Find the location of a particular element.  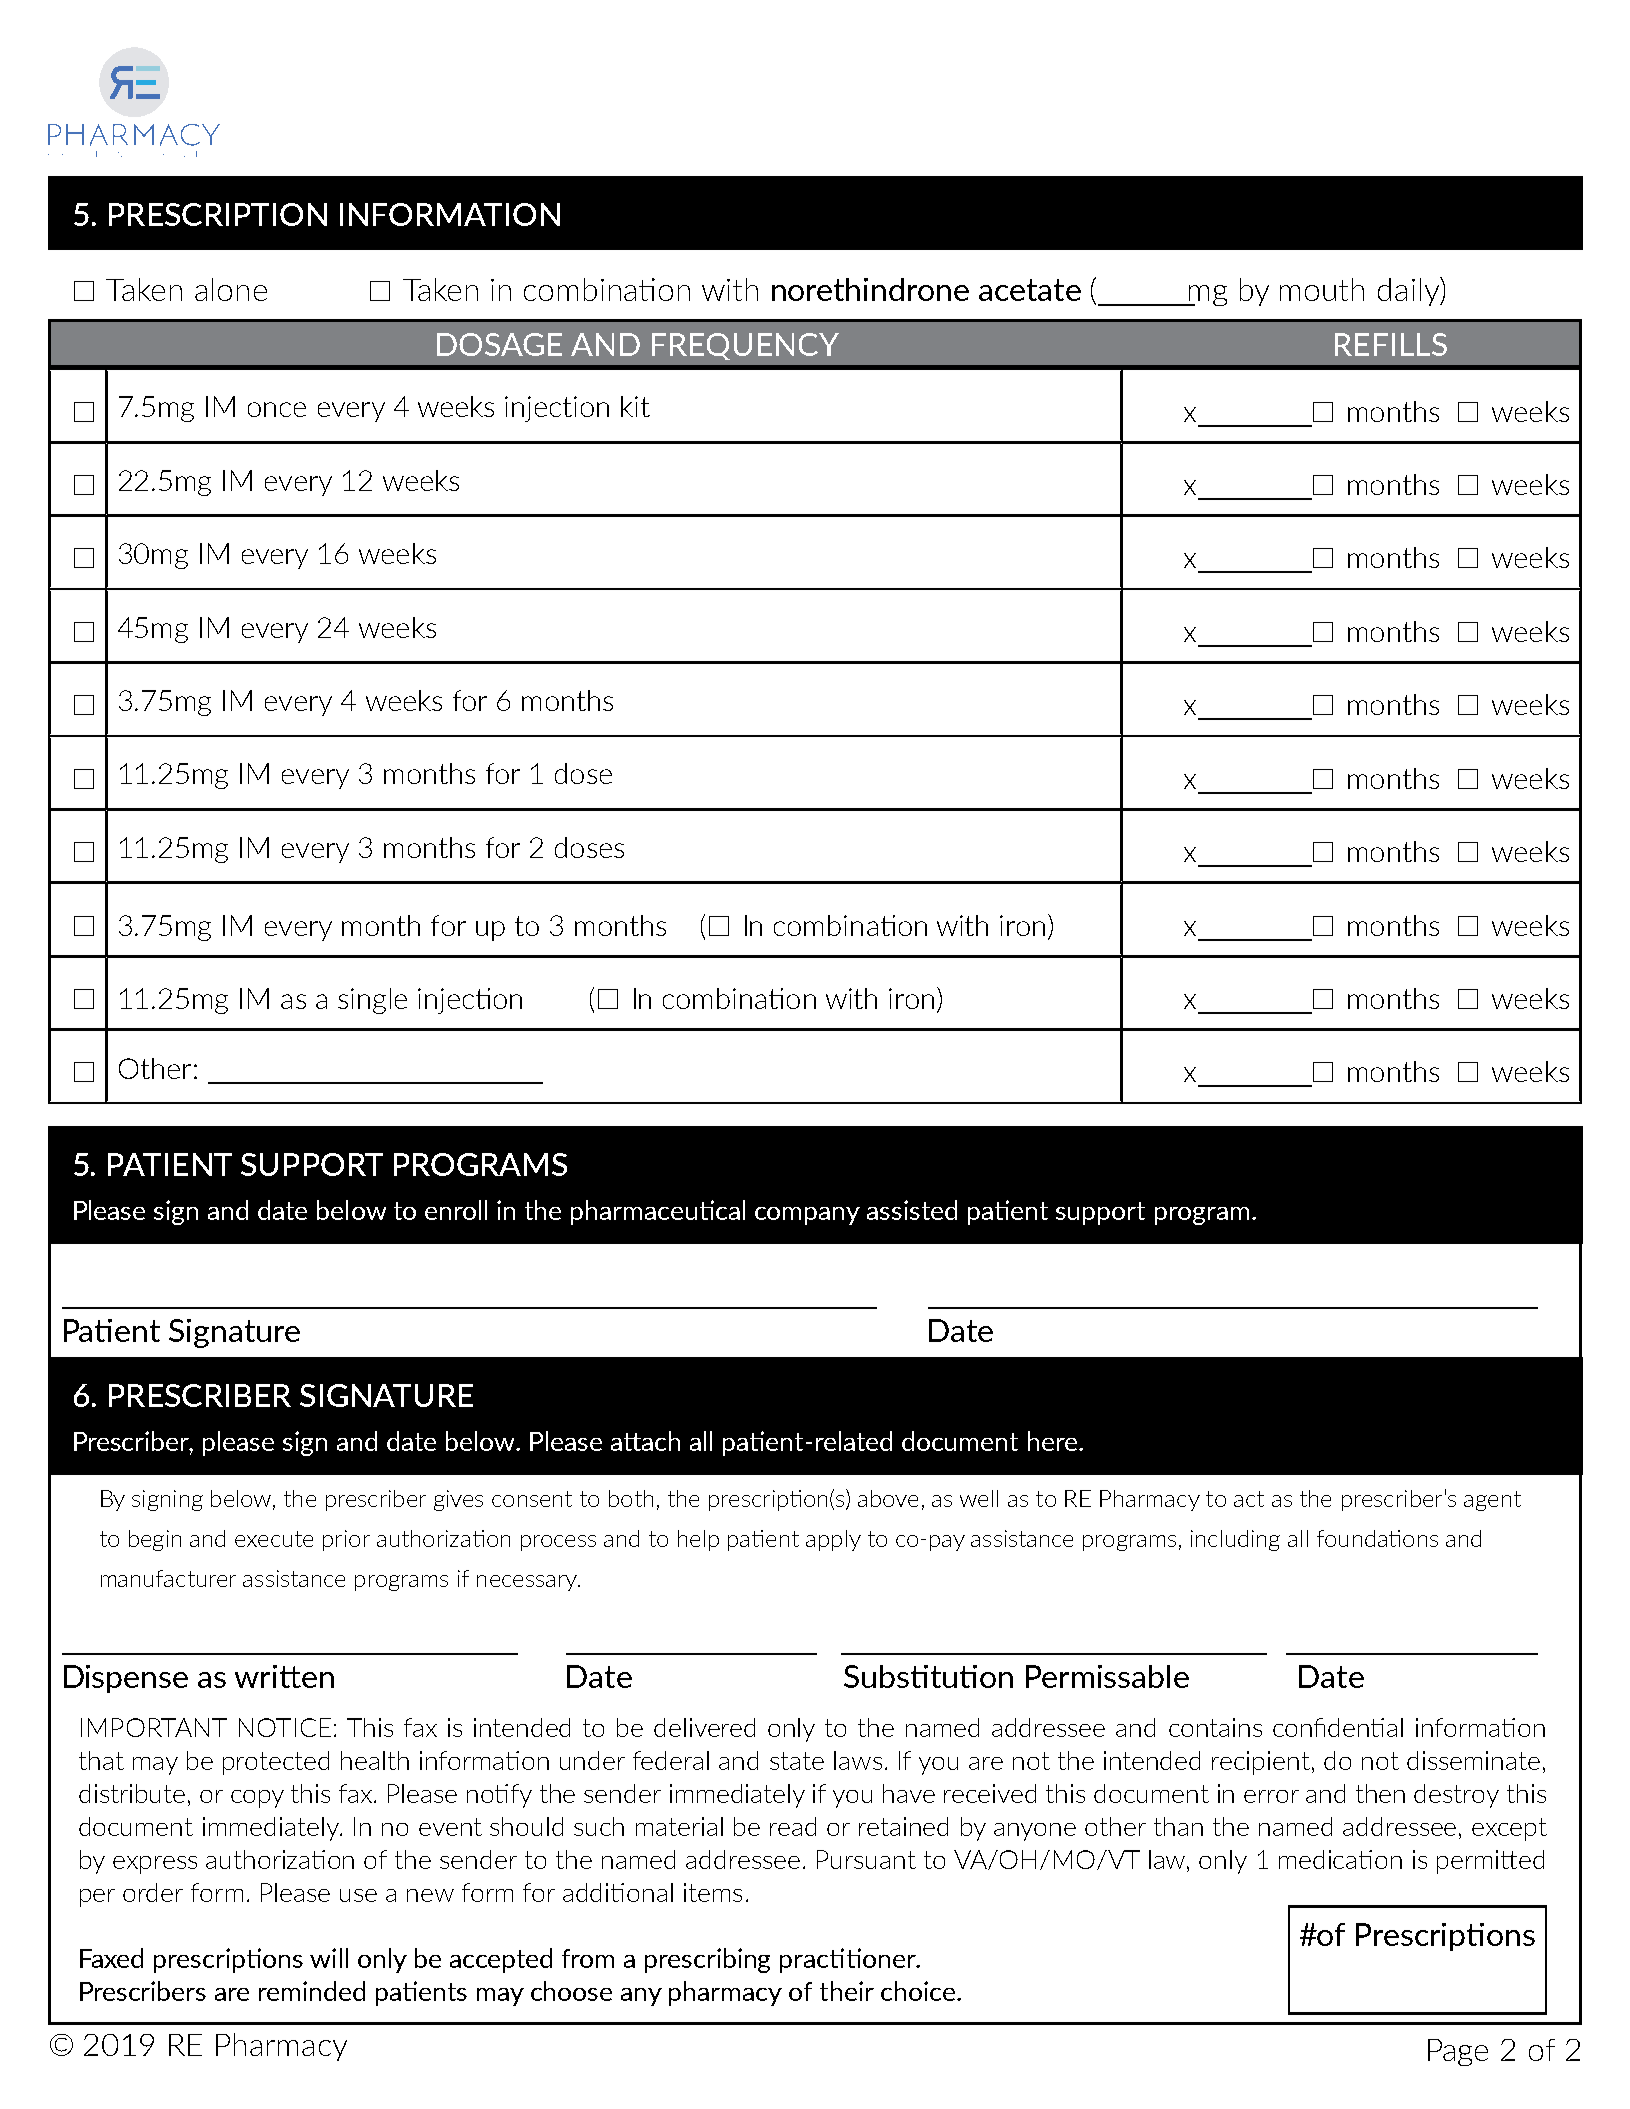

here is located at coordinates (1054, 1441).
